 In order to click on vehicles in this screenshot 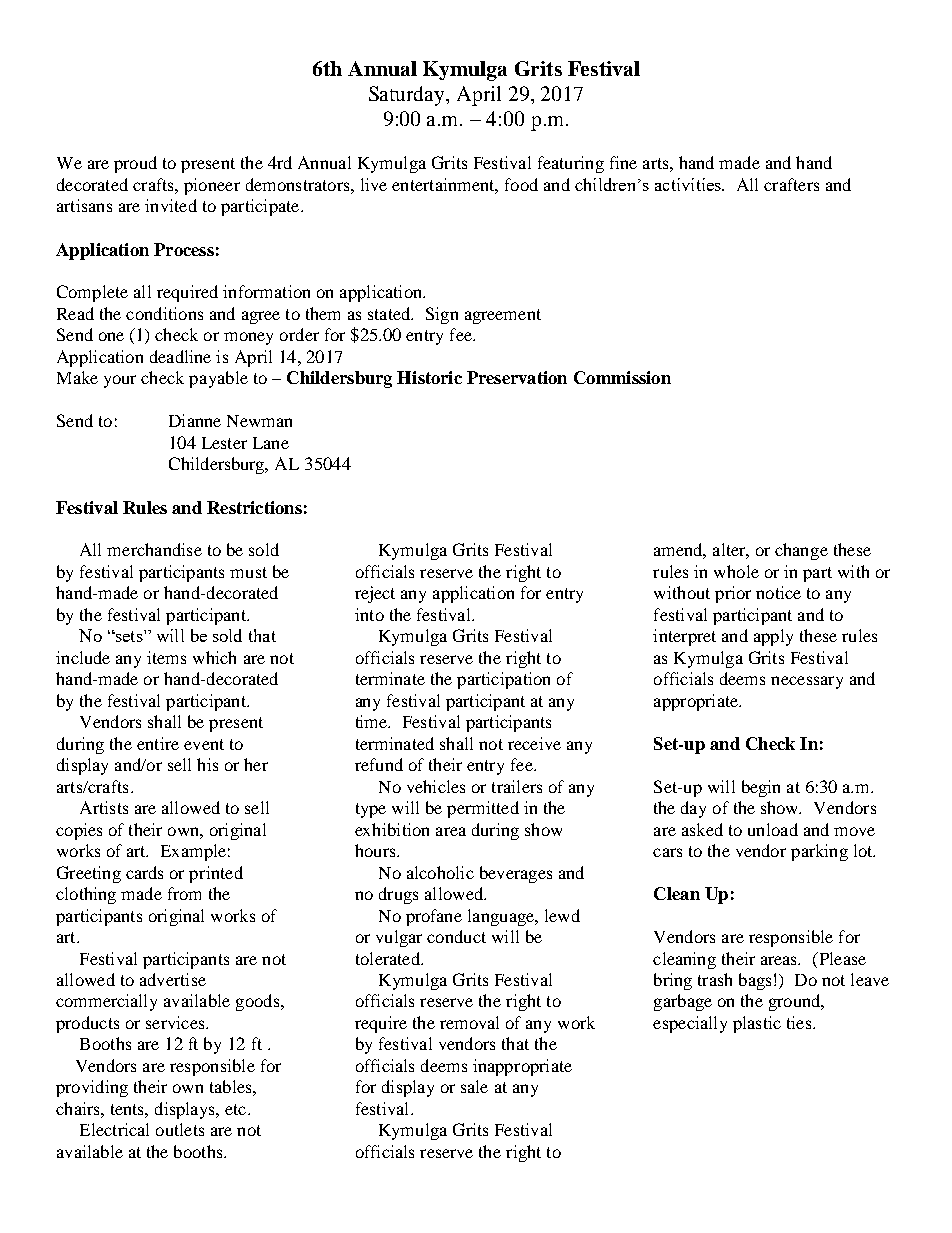, I will do `click(436, 786)`.
